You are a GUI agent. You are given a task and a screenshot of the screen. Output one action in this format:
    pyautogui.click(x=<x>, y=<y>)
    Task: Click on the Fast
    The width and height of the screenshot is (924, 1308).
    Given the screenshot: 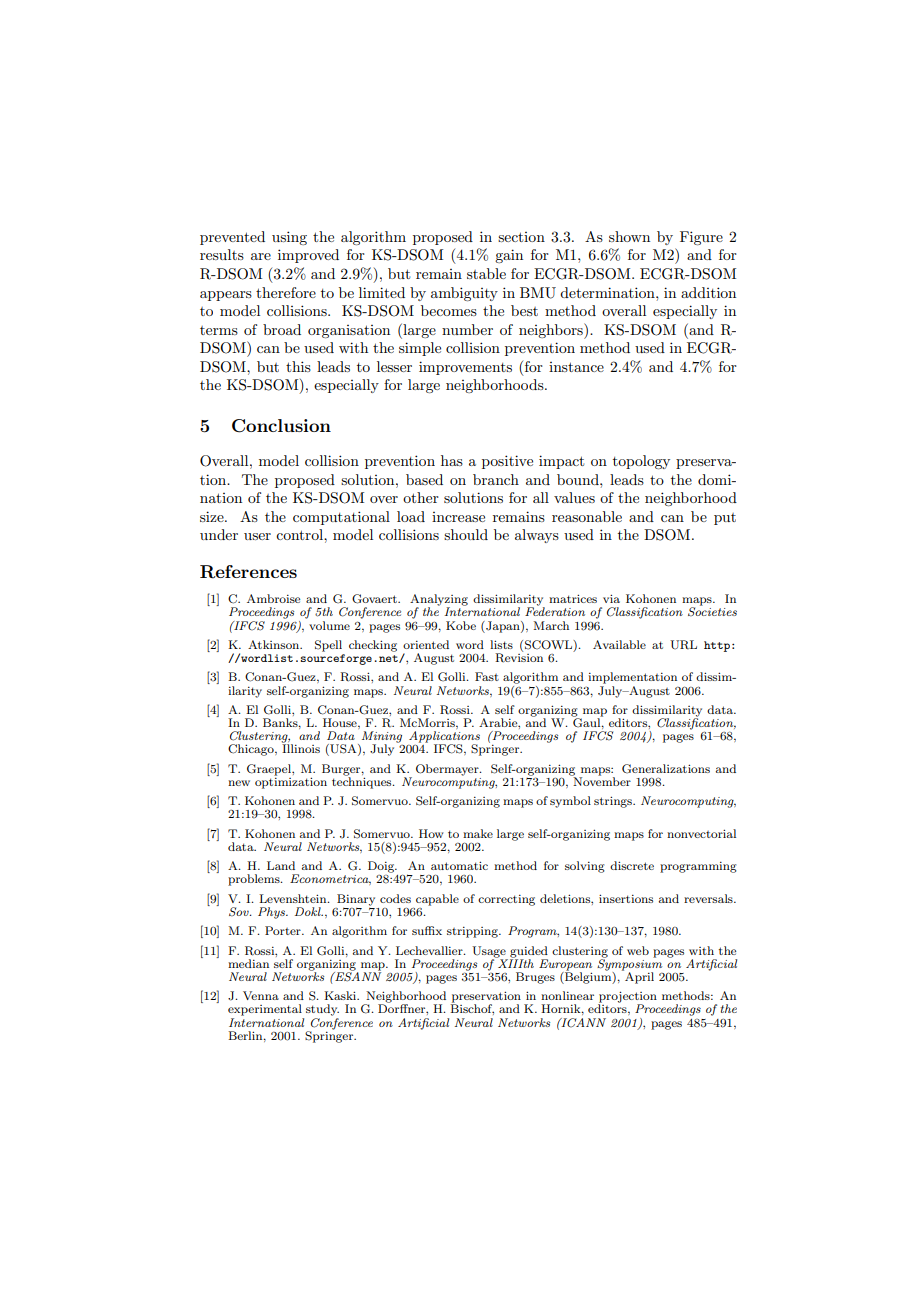 What is the action you would take?
    pyautogui.click(x=487, y=676)
